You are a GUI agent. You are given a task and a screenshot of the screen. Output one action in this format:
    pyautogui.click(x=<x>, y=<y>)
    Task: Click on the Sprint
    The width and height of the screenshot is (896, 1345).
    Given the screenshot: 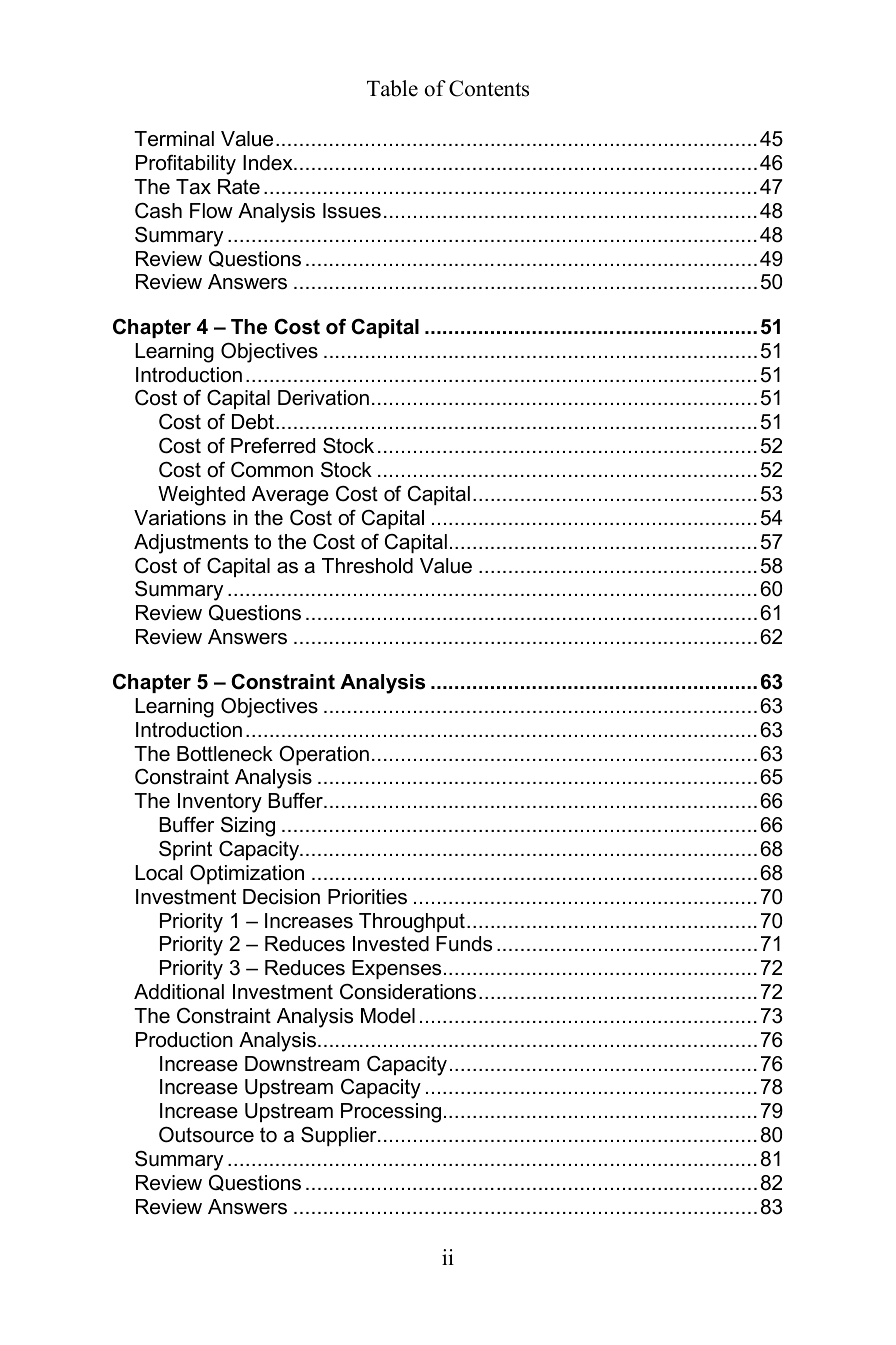 What is the action you would take?
    pyautogui.click(x=185, y=850)
